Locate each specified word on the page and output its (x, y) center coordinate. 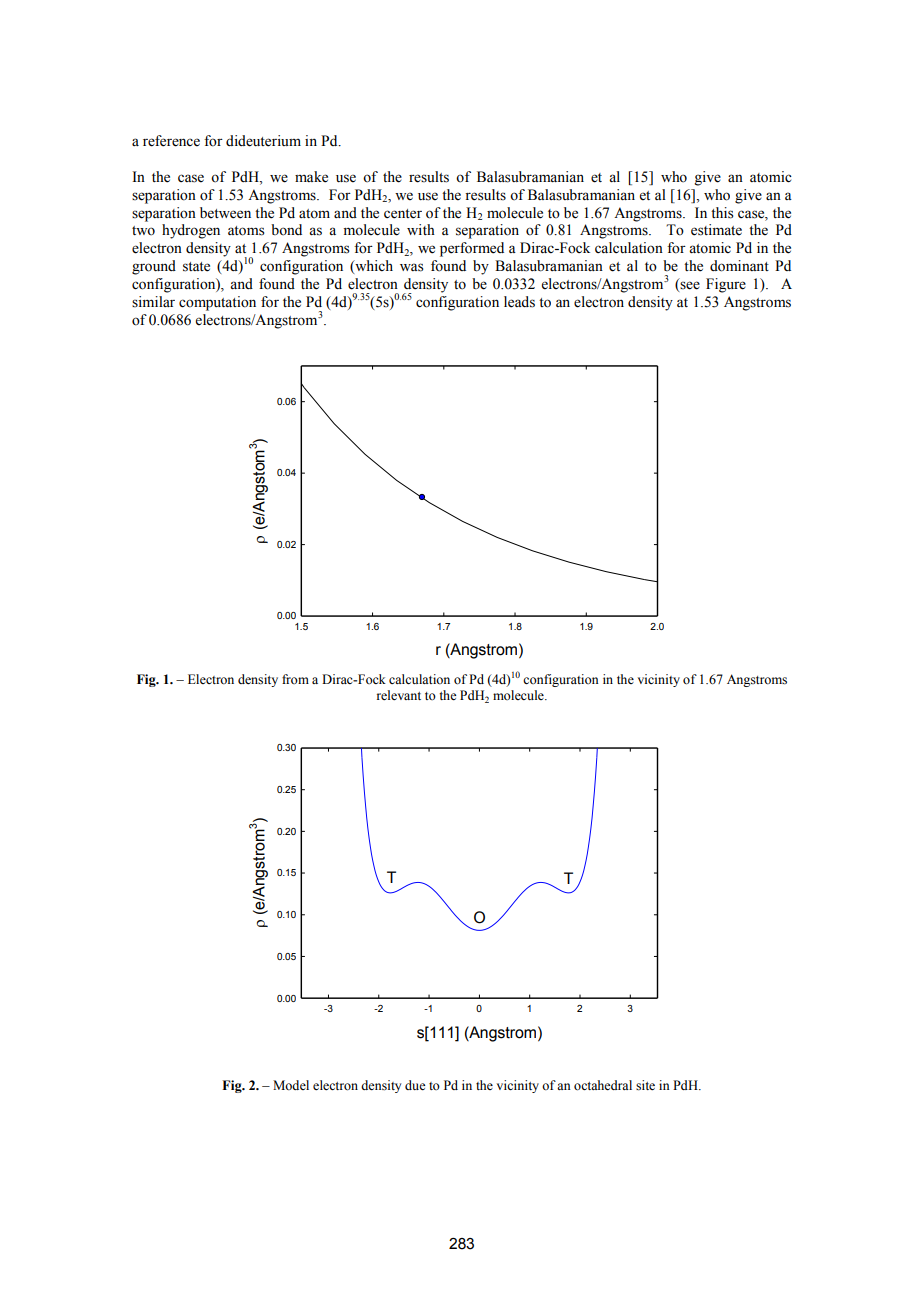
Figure (726, 285)
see (689, 286)
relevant (399, 695)
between (225, 213)
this (722, 213)
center (403, 214)
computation (217, 303)
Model (291, 1085)
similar (153, 302)
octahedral (603, 1085)
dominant (739, 266)
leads (519, 302)
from (295, 679)
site (645, 1085)
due (415, 1085)
